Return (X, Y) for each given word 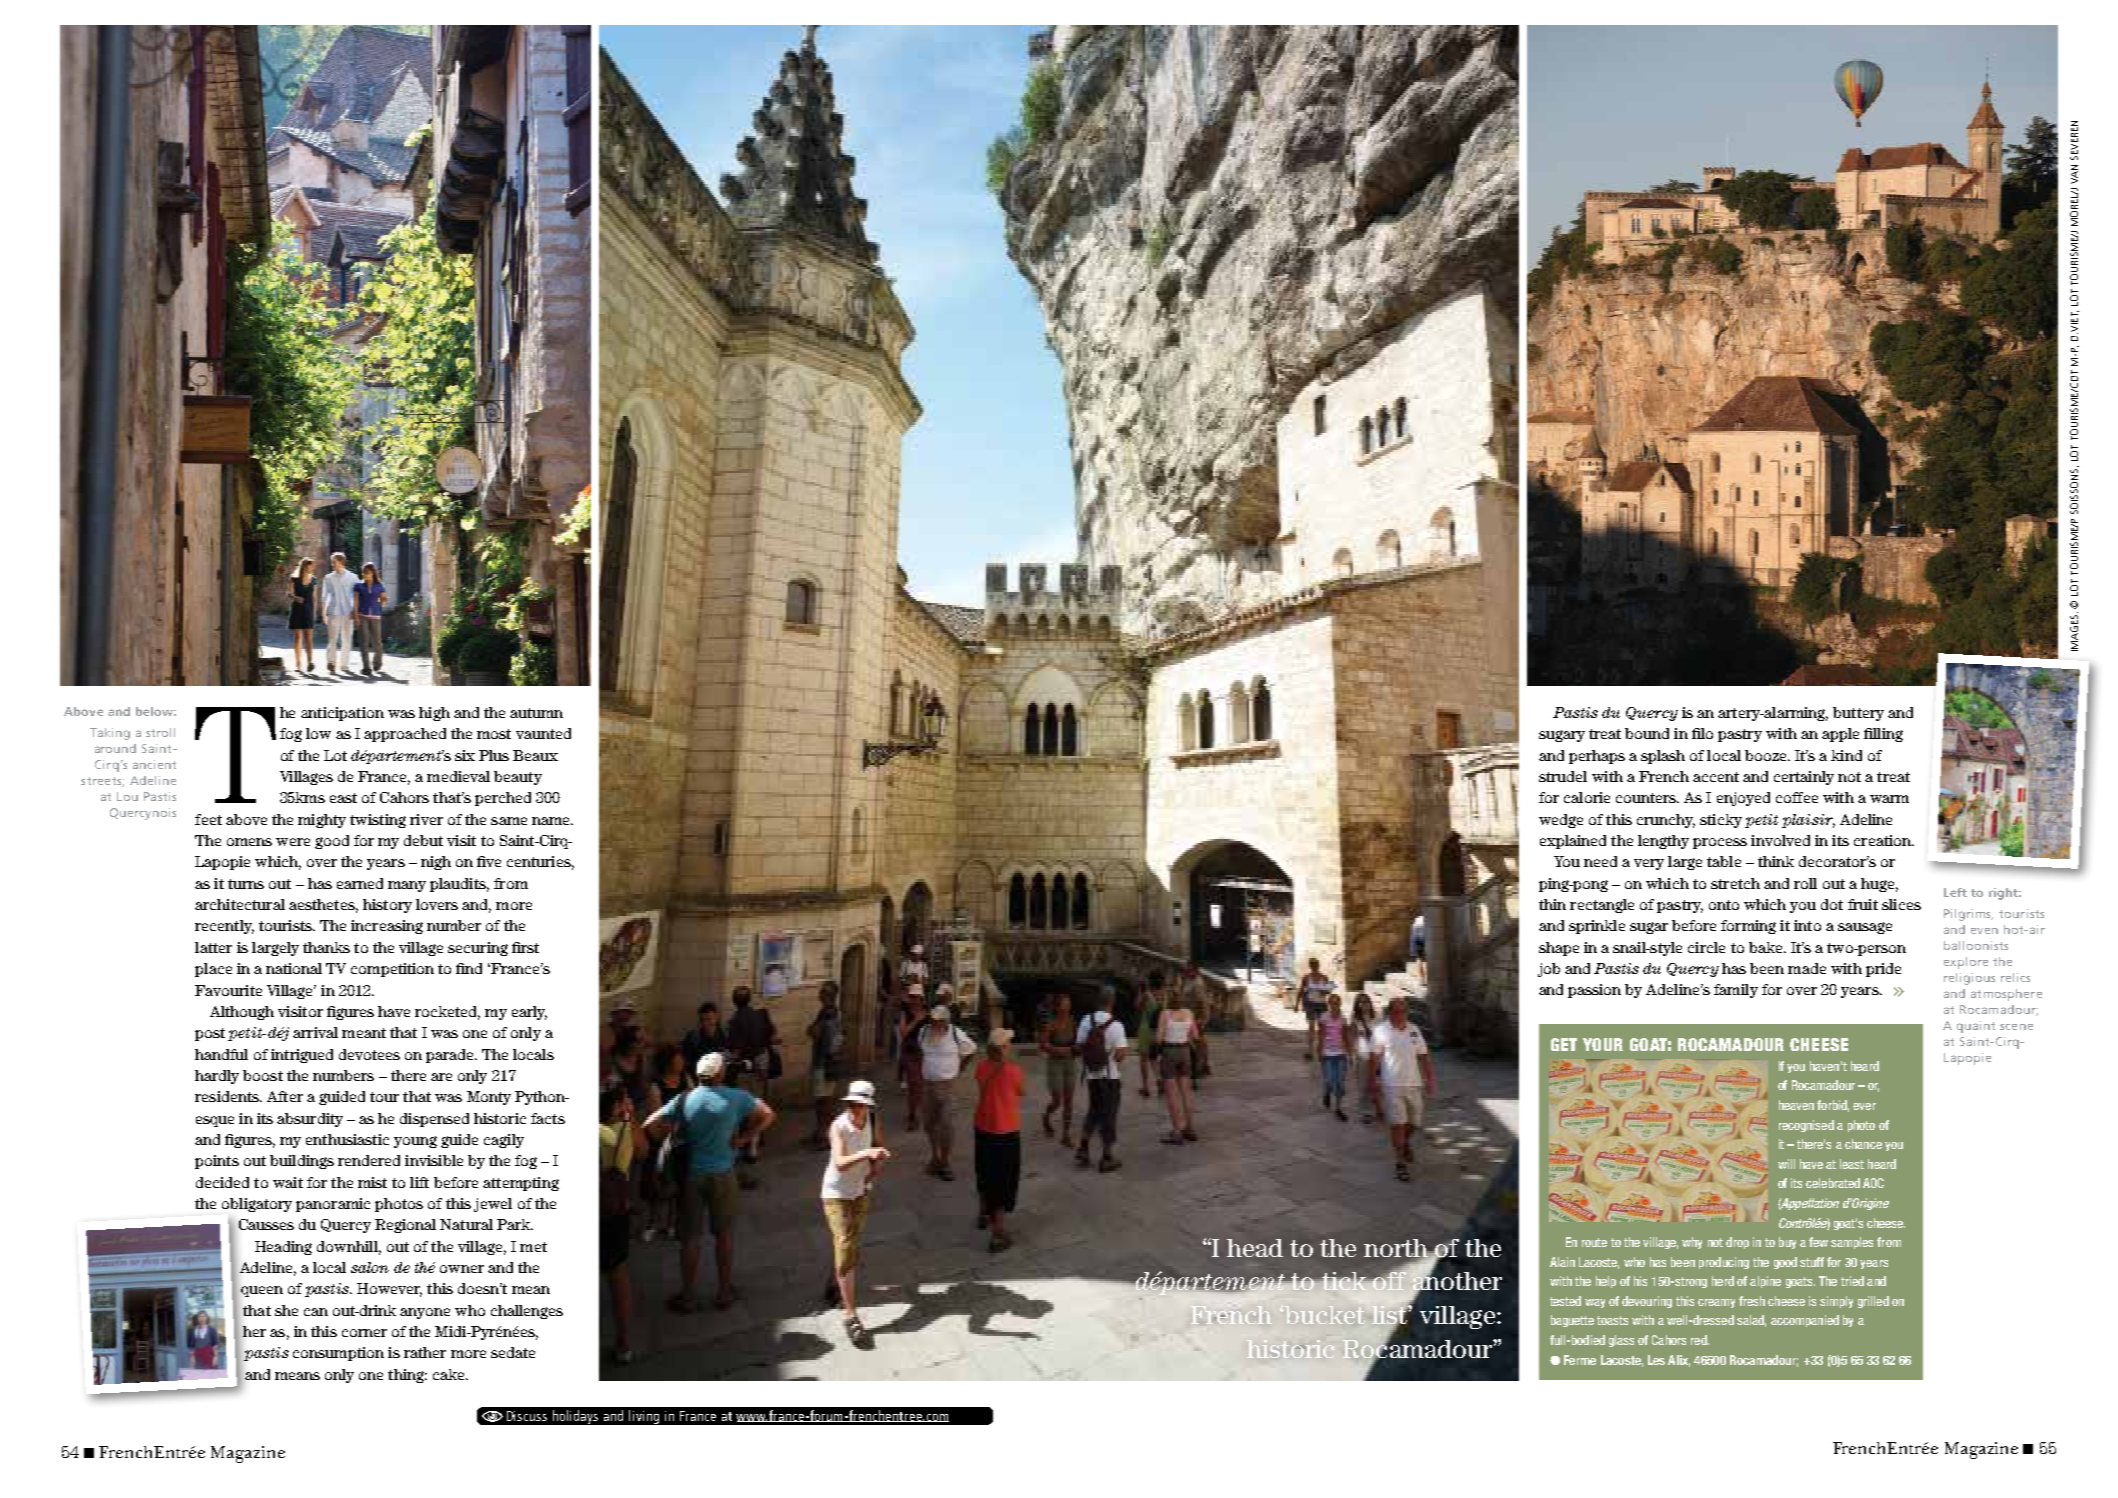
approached (405, 735)
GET (1564, 1044)
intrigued (302, 1056)
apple (1840, 735)
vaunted (543, 733)
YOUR (1603, 1044)
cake (450, 1374)
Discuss (527, 1416)
